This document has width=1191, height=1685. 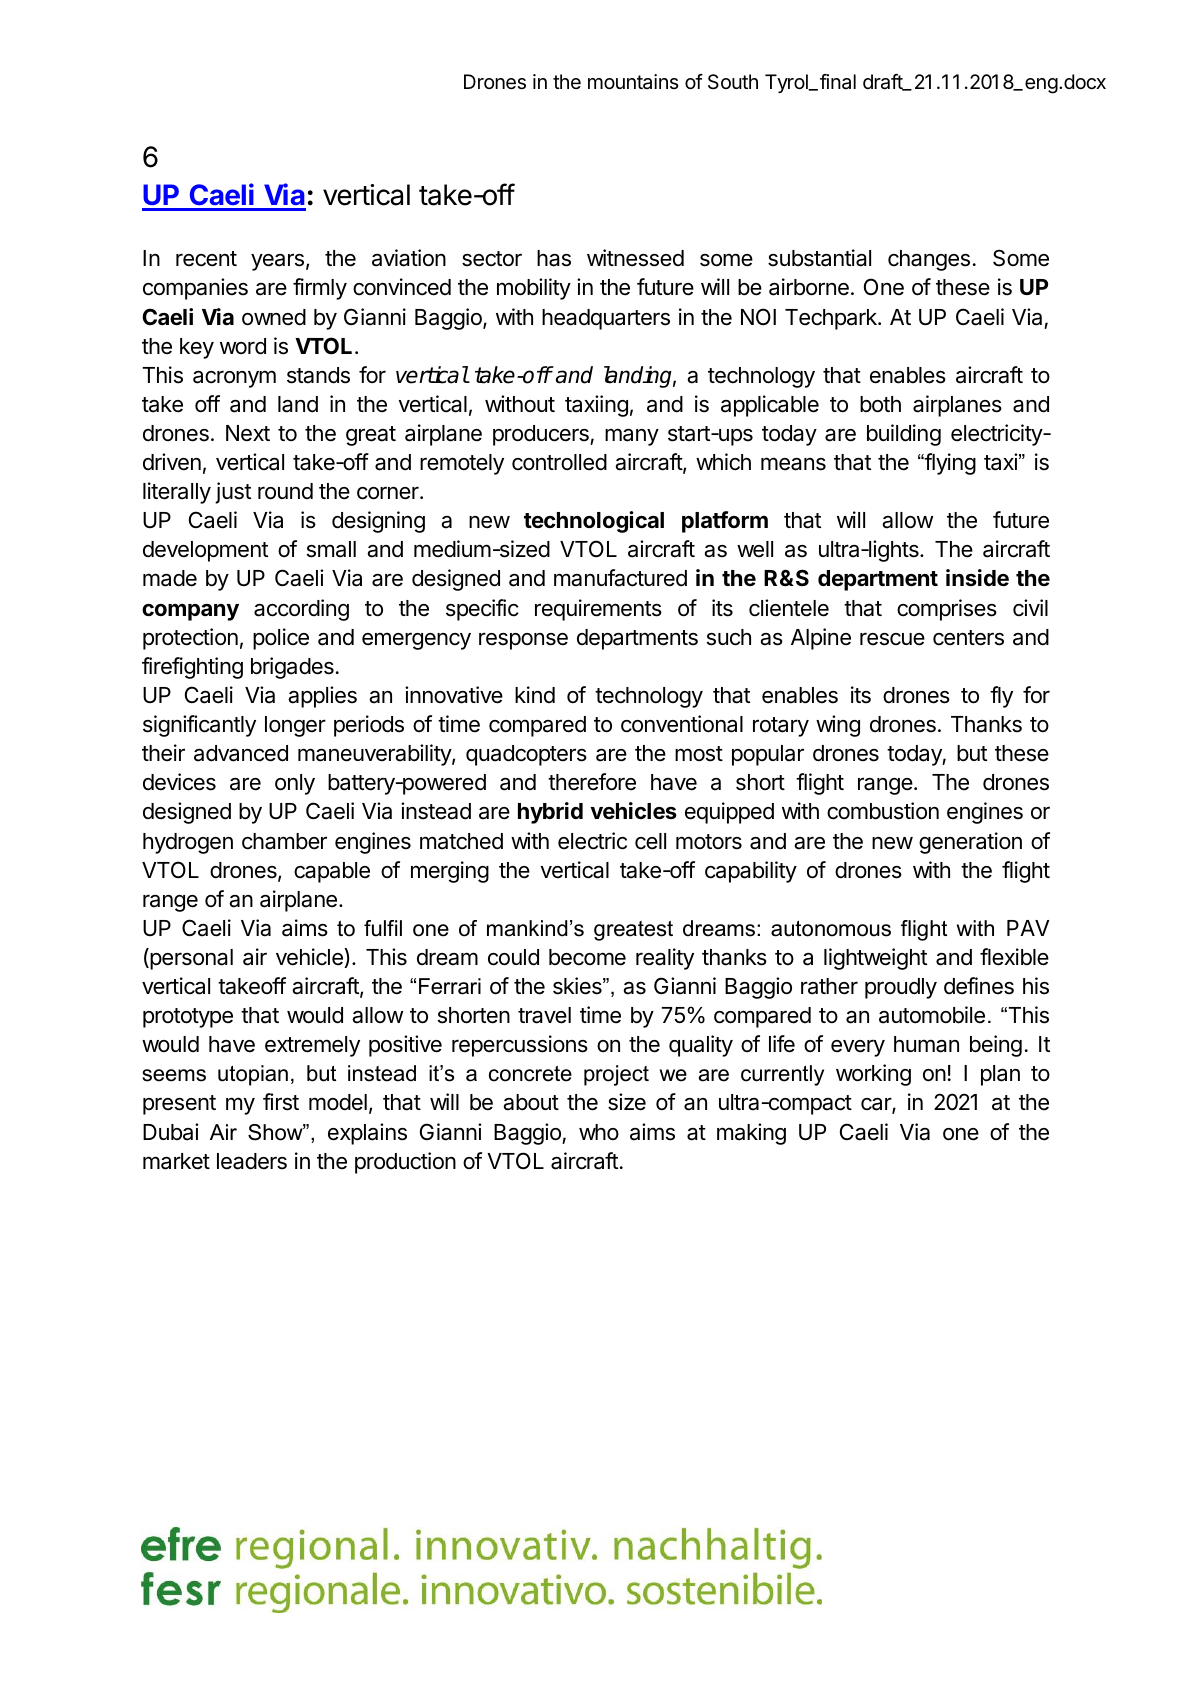 I want to click on mountains, so click(x=633, y=82).
